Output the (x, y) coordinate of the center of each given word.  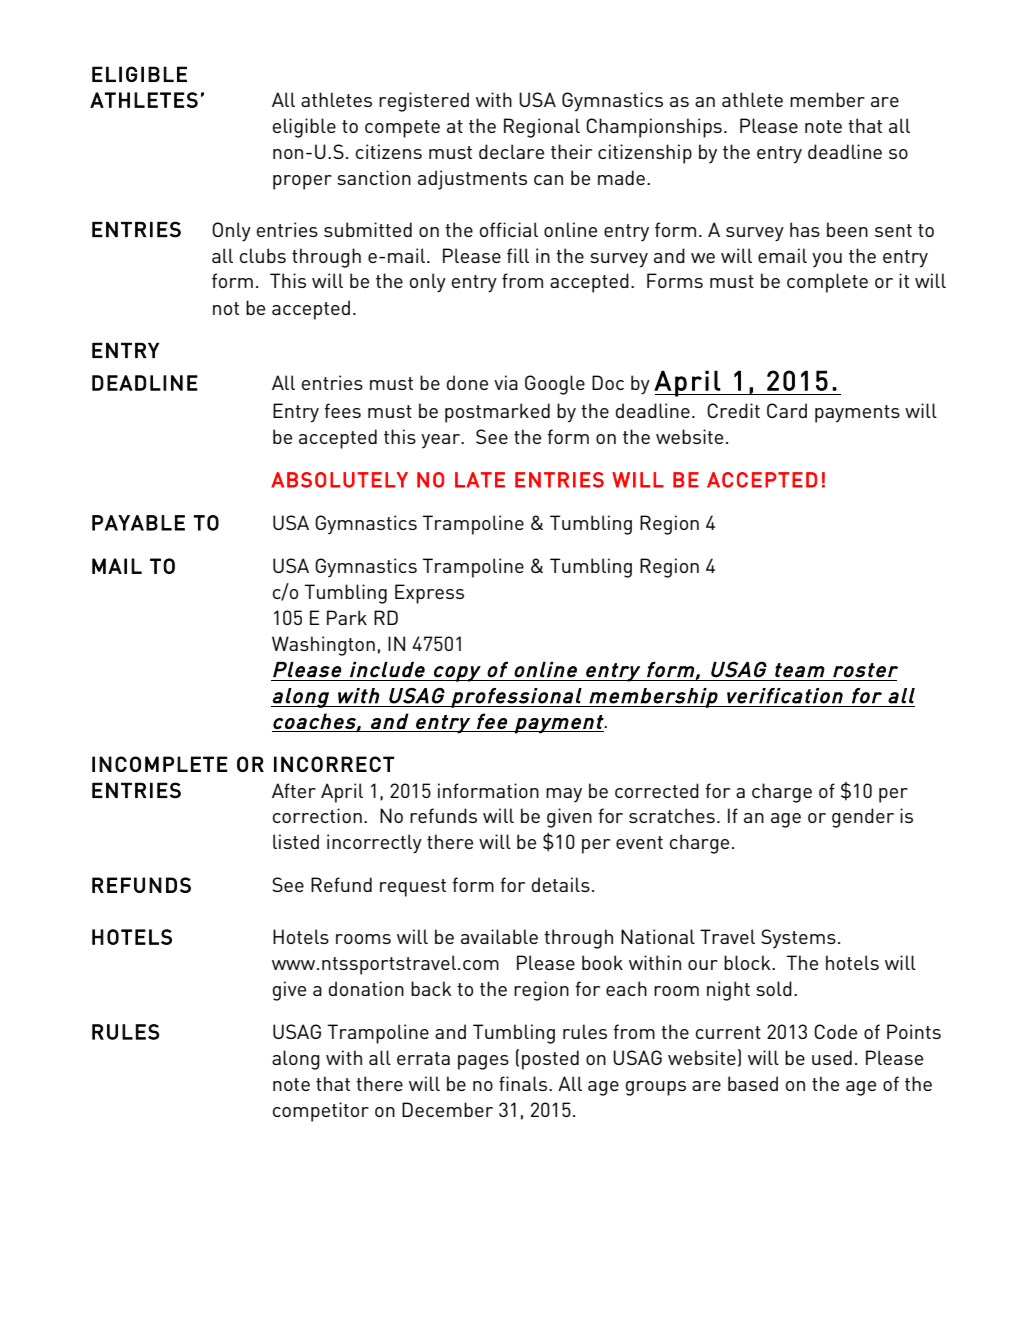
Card (787, 410)
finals (524, 1083)
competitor (321, 1112)
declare (511, 151)
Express (429, 594)
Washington (323, 646)
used (832, 1057)
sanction (374, 177)
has (805, 229)
